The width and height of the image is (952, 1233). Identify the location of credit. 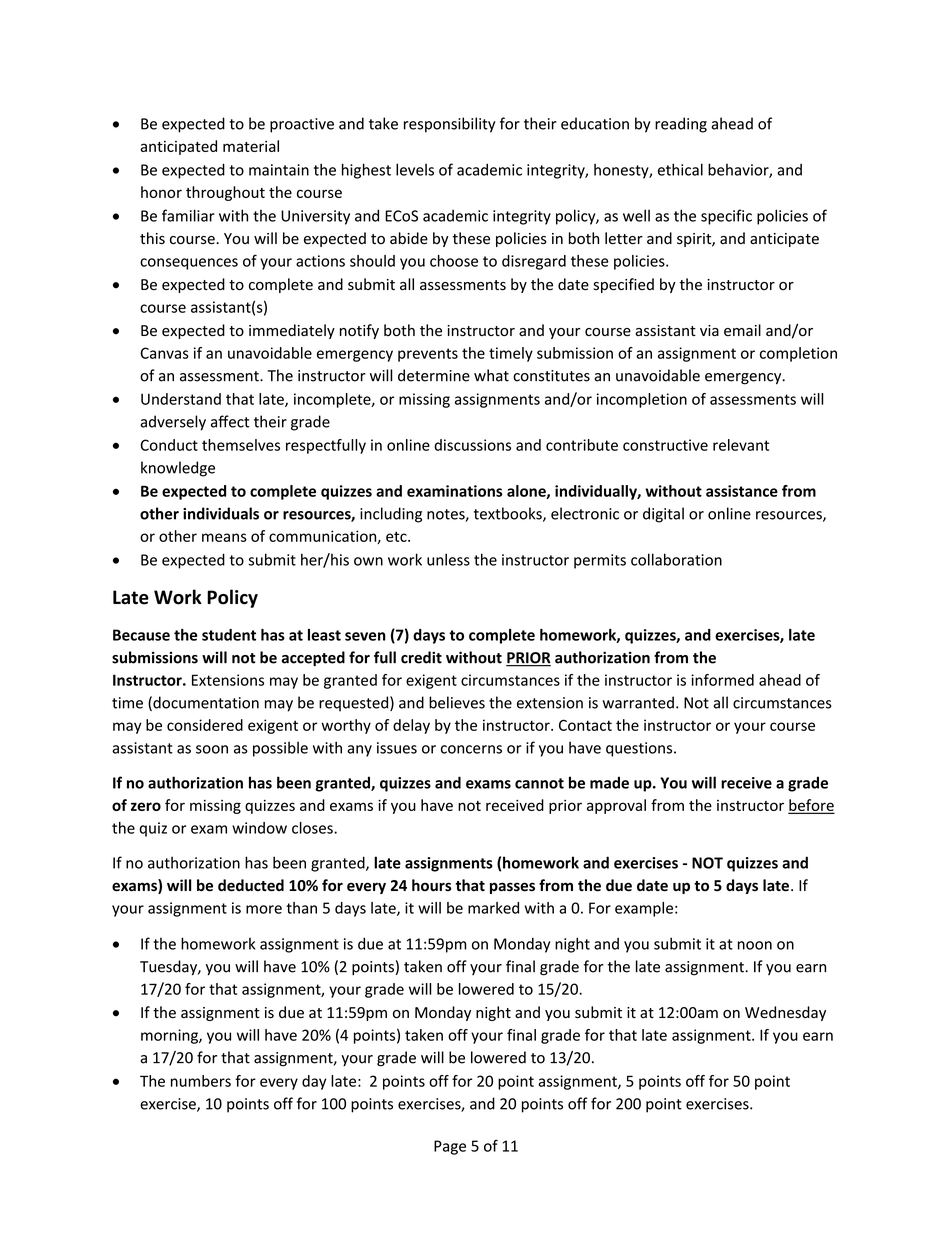
(421, 657).
